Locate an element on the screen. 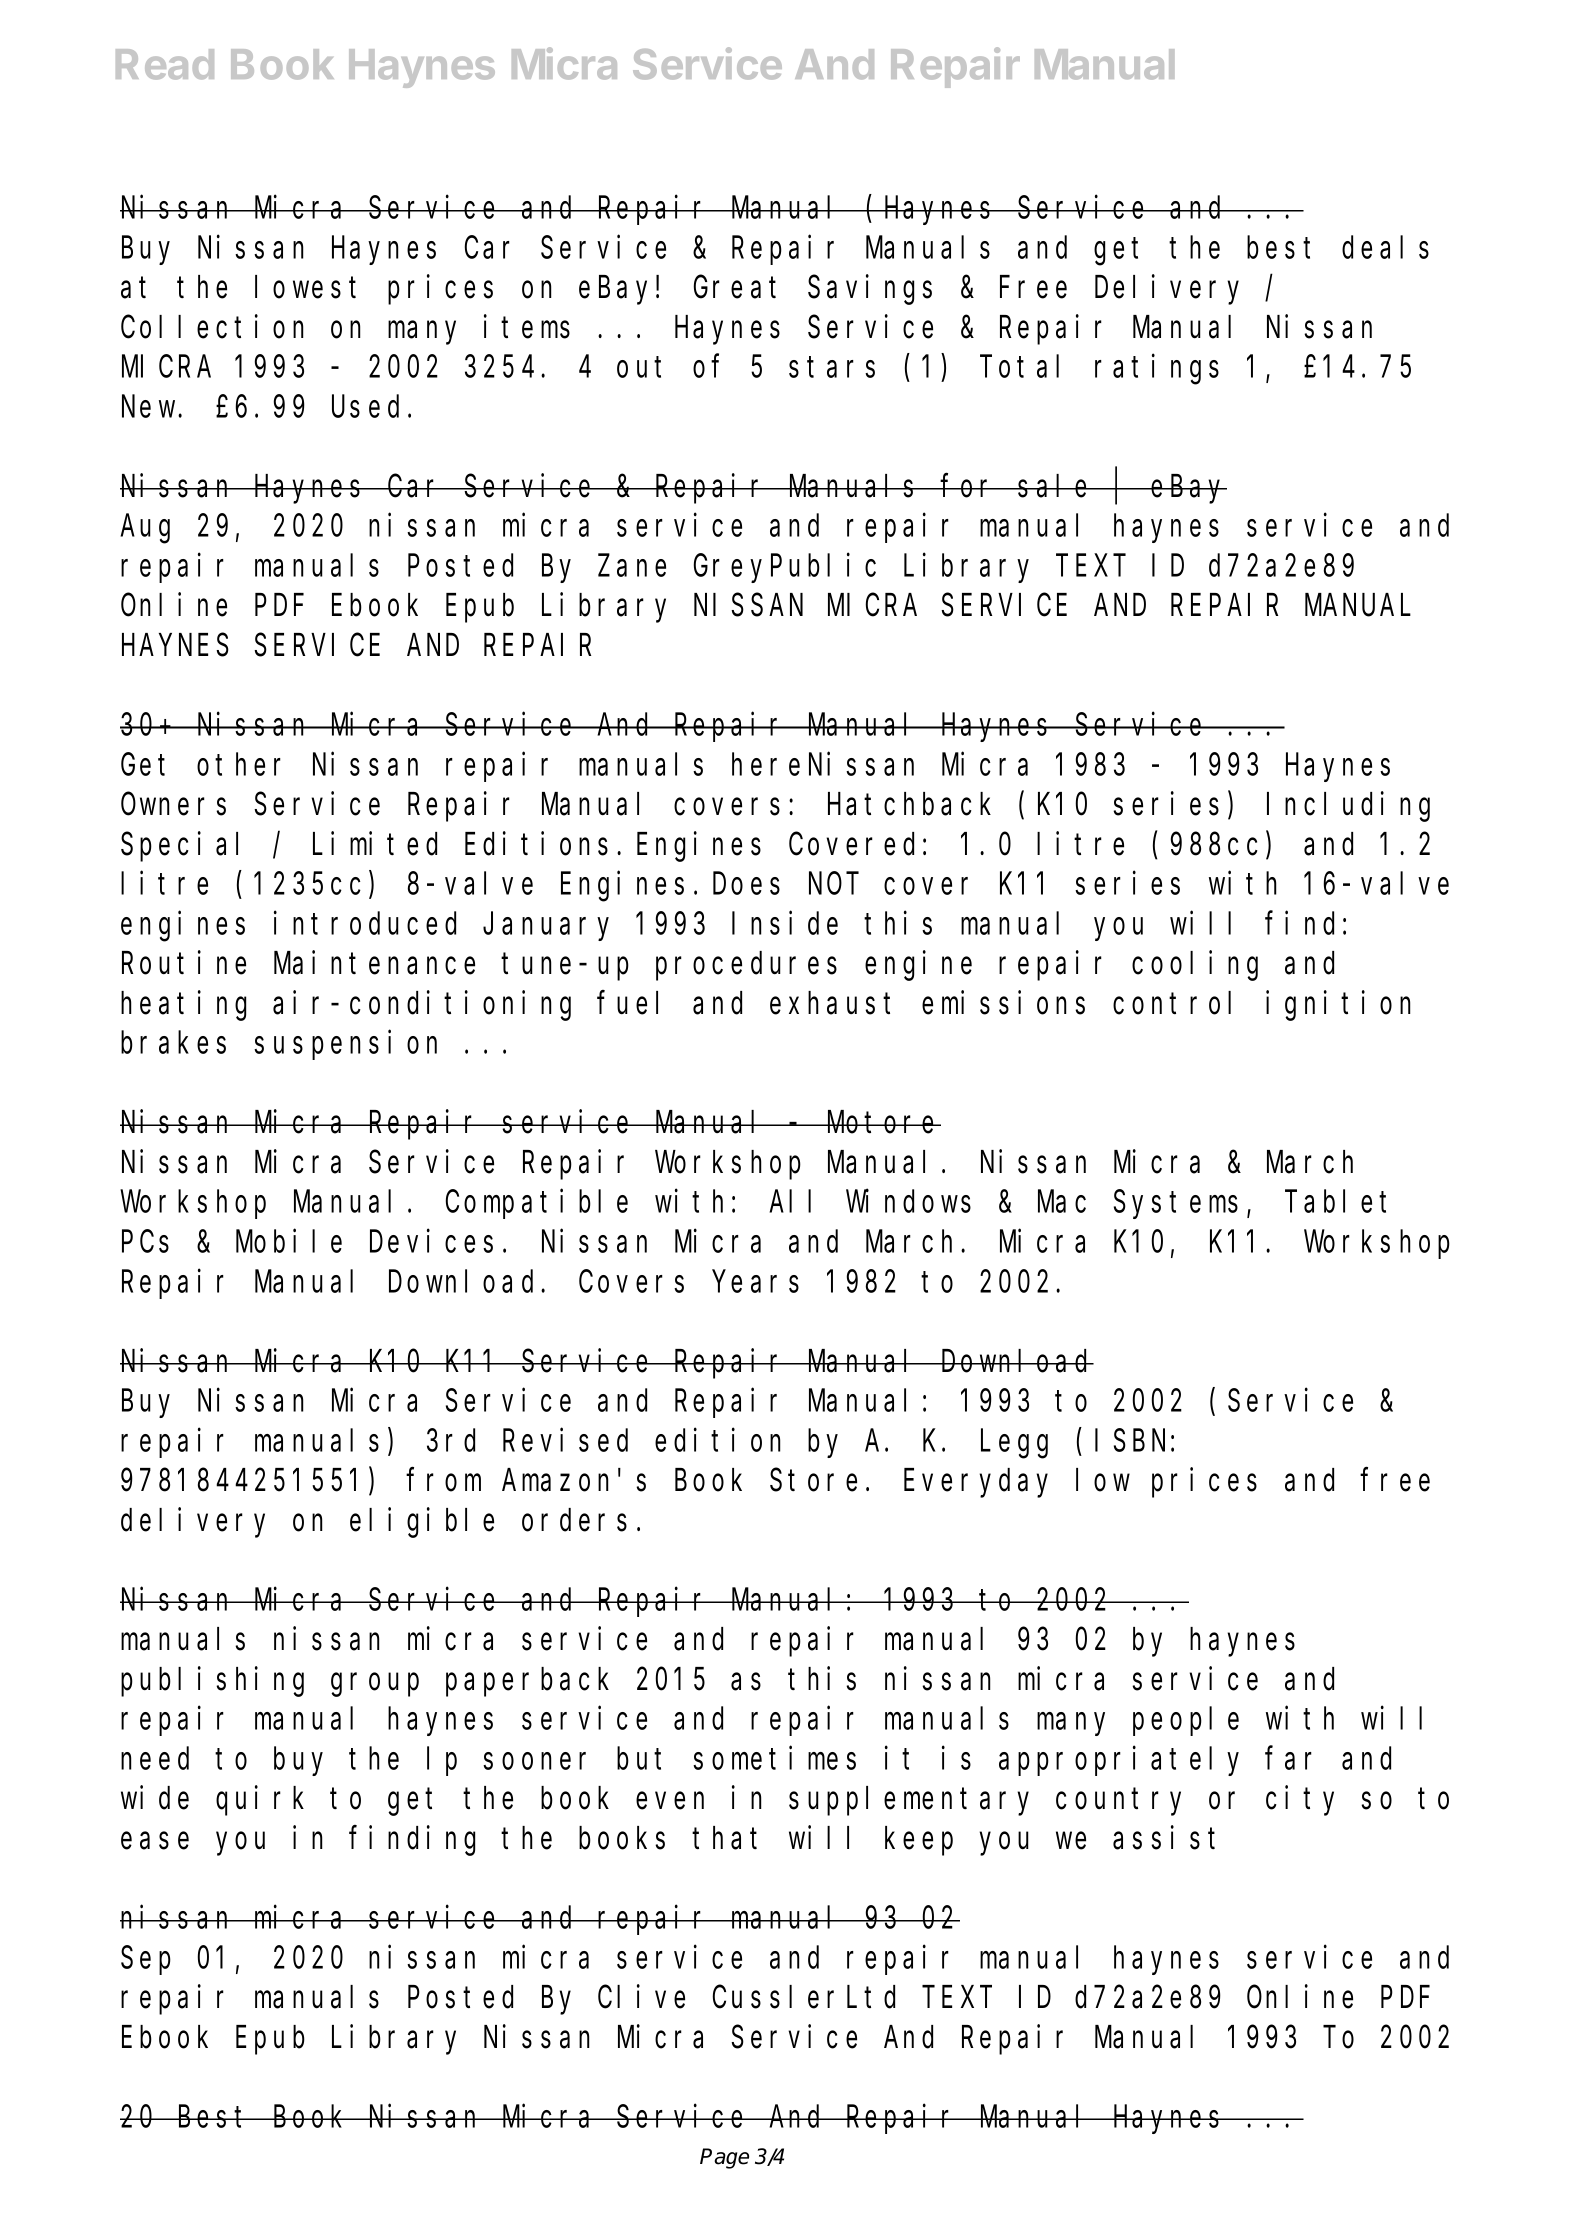 This screenshot has width=1578, height=2232. keep is located at coordinates (919, 1841).
